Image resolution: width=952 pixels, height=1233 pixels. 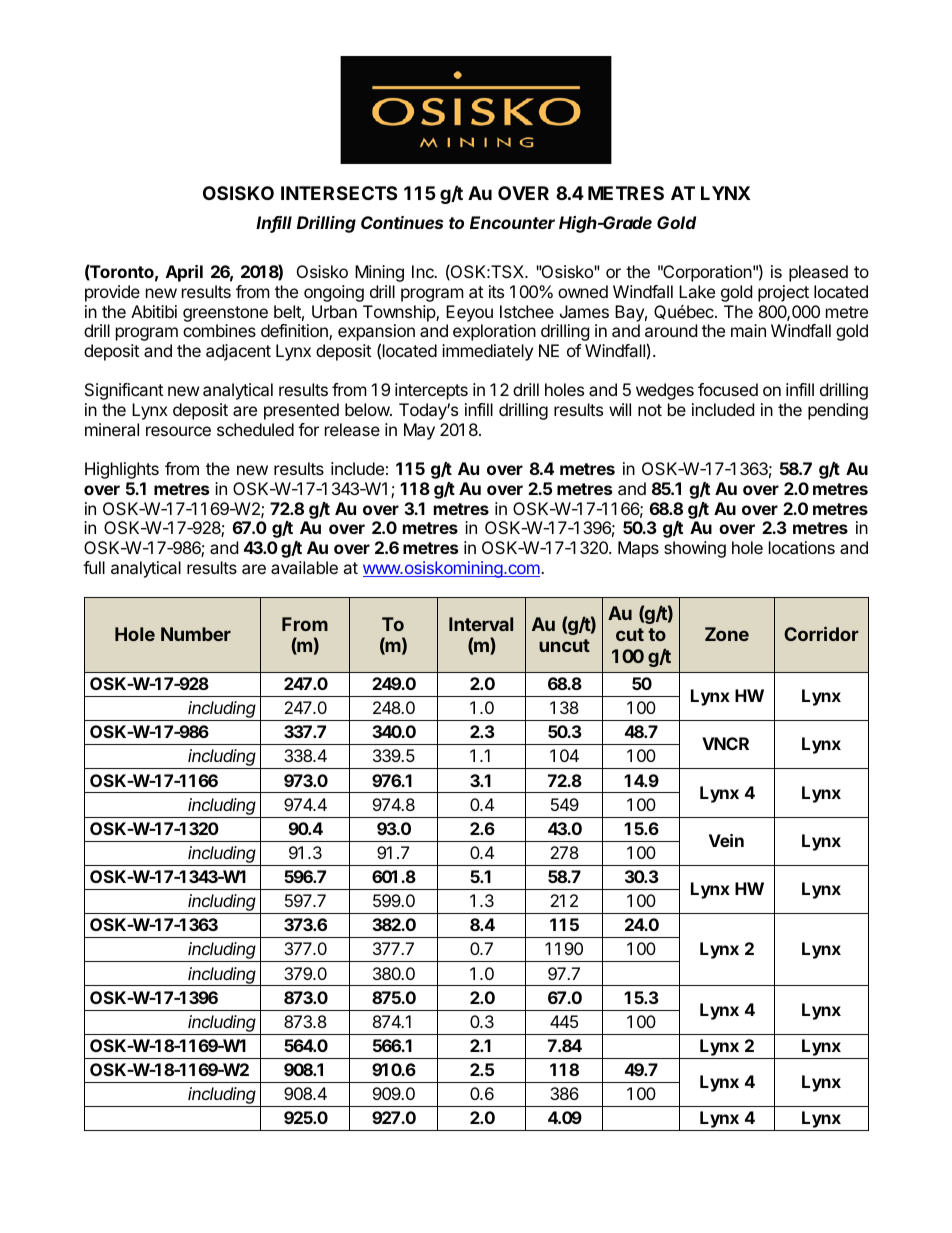 I want to click on Vein, so click(x=726, y=840).
